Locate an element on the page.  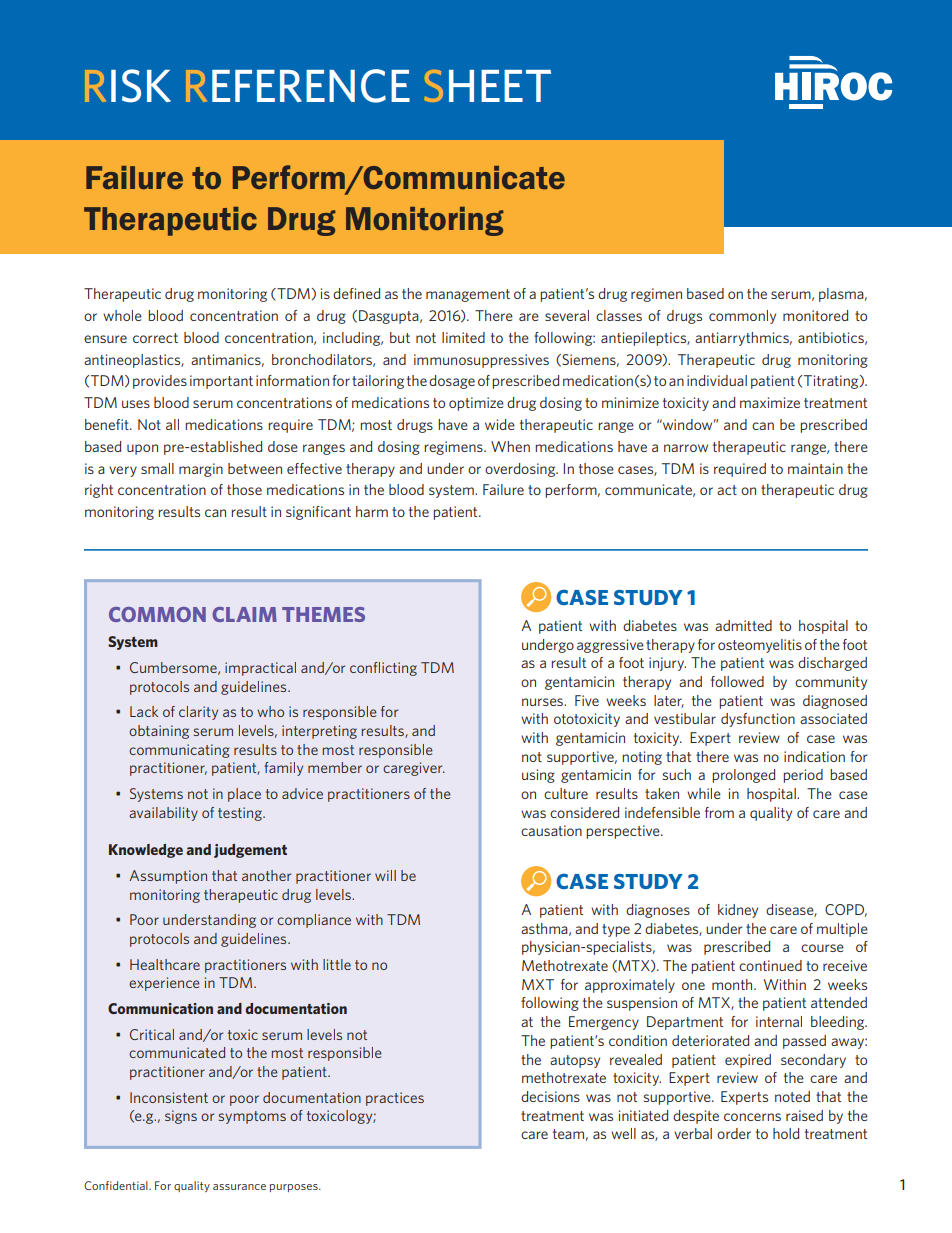
using is located at coordinates (538, 776).
